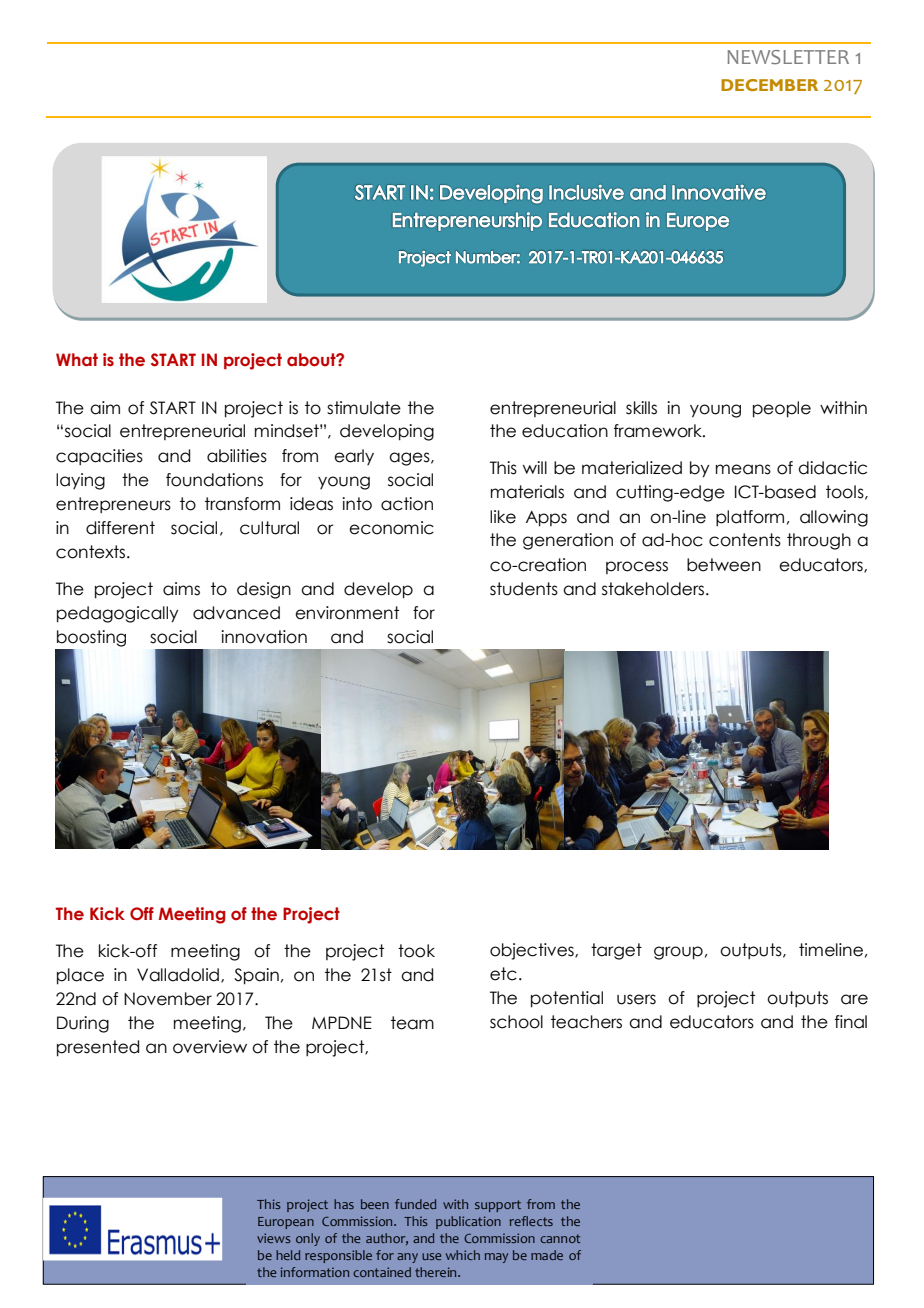 Image resolution: width=924 pixels, height=1308 pixels. What do you see at coordinates (77, 360) in the document?
I see `What` at bounding box center [77, 360].
